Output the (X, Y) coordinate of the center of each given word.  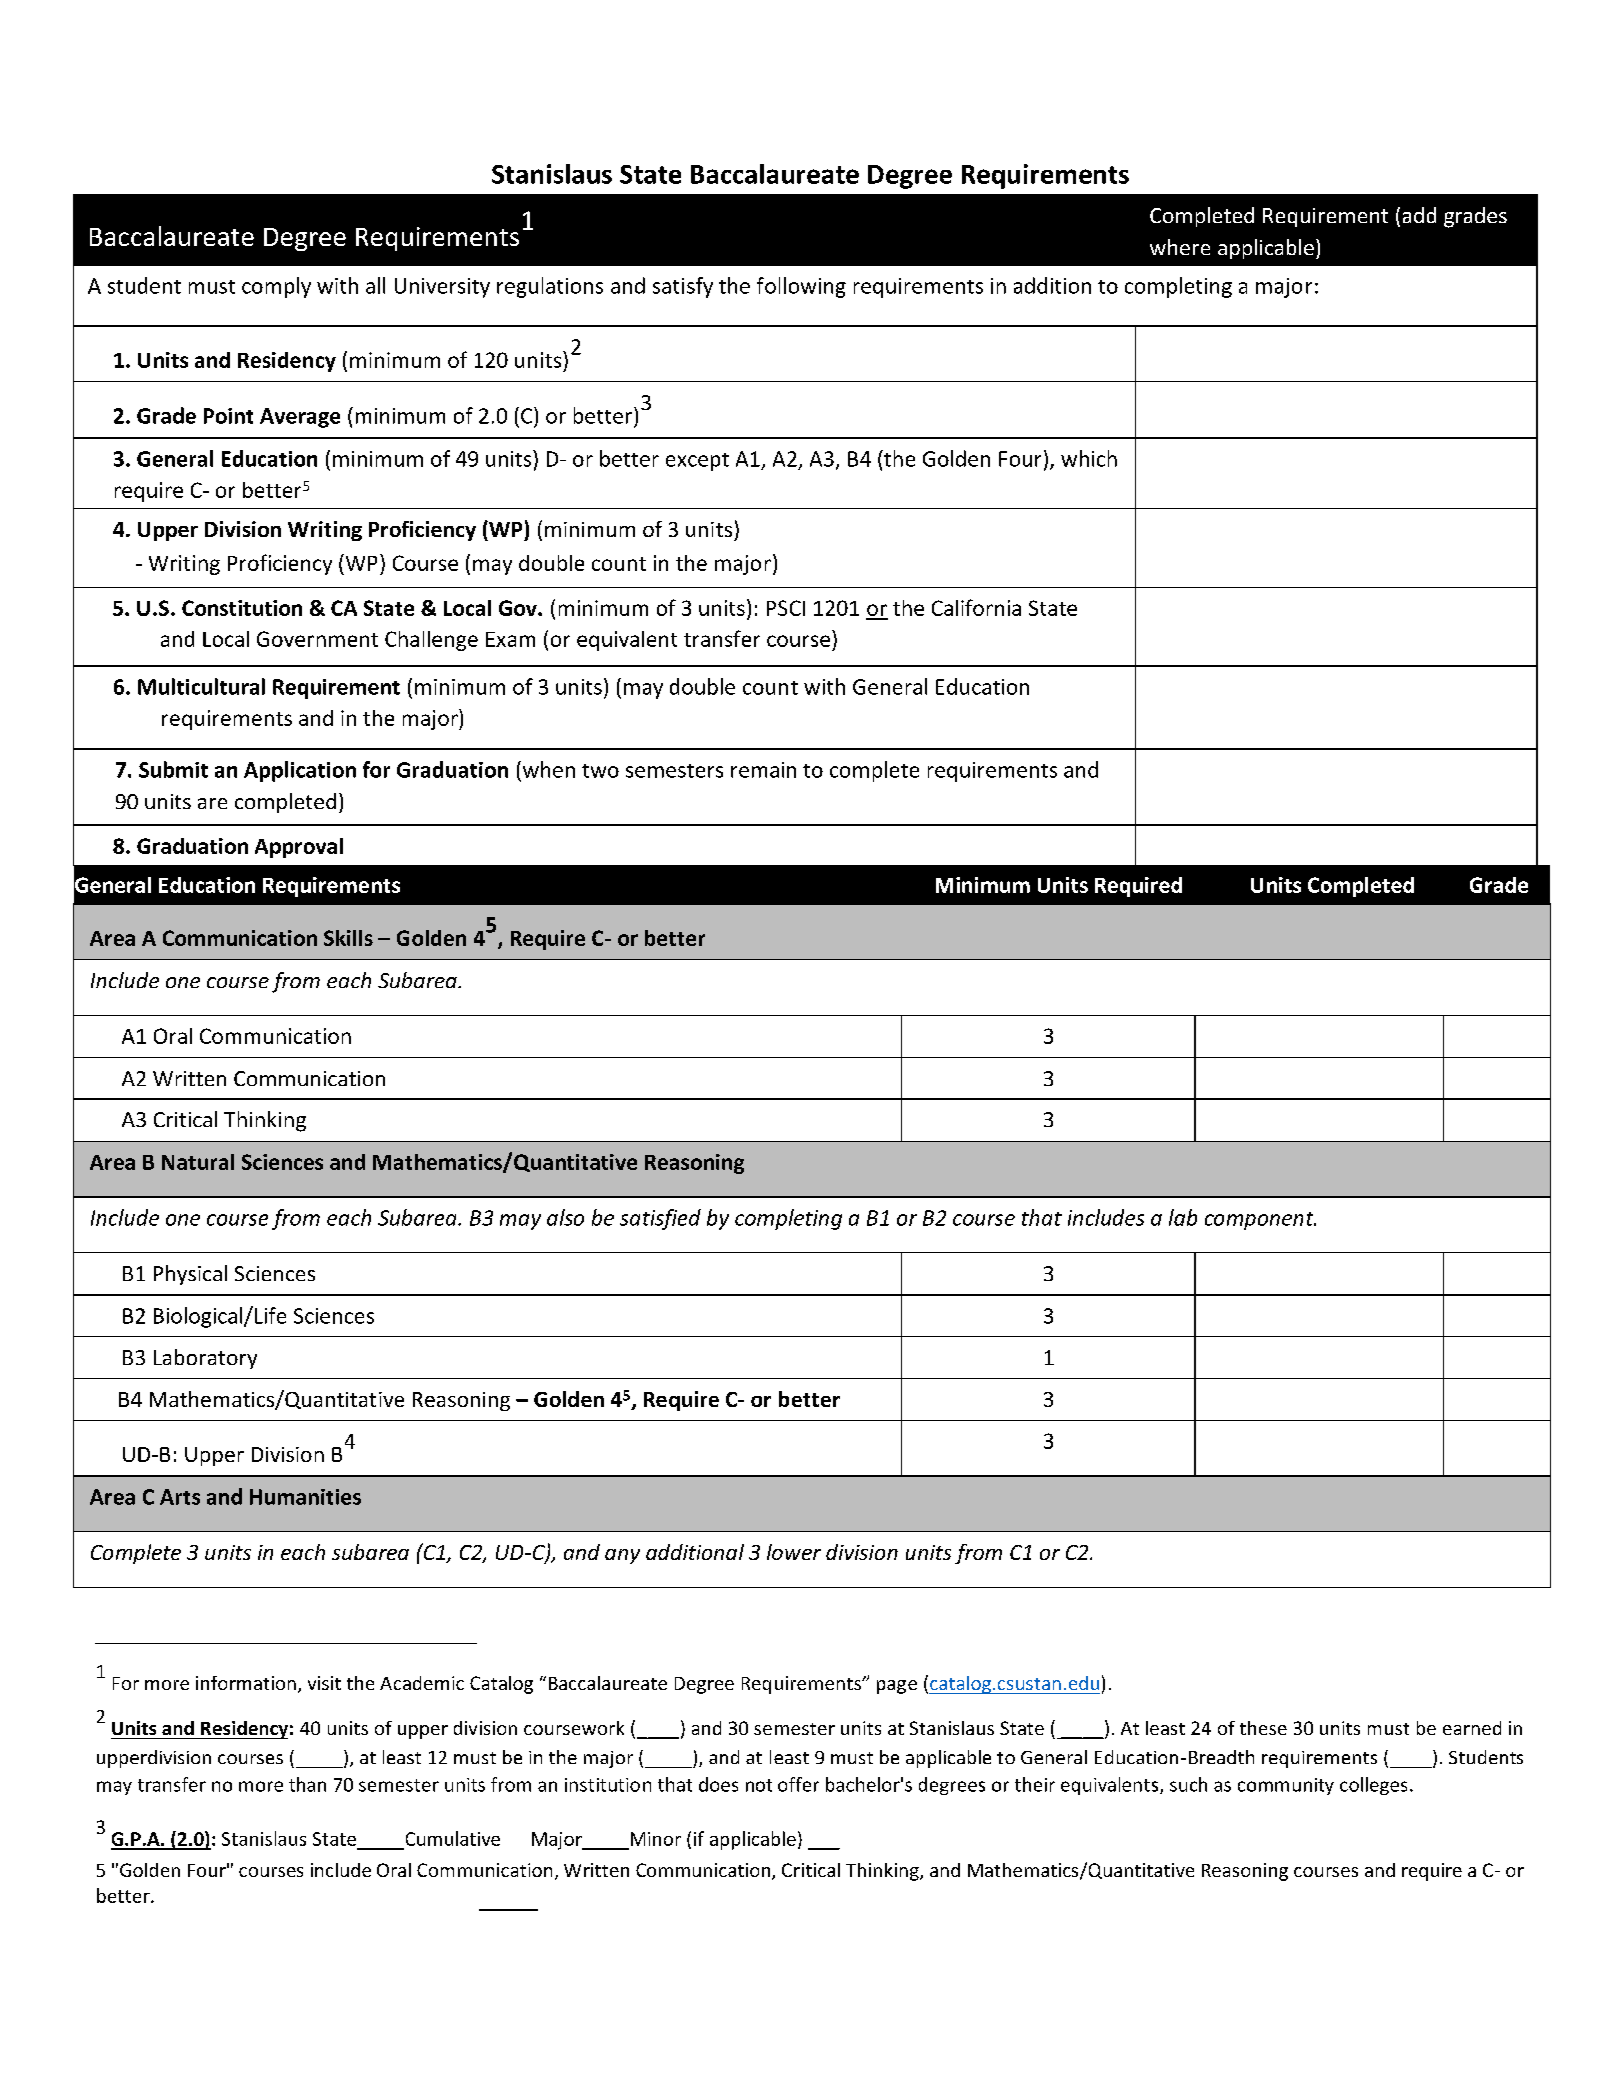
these (1263, 1728)
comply (276, 287)
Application (300, 771)
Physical (190, 1275)
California (976, 607)
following (801, 287)
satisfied (660, 1219)
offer (798, 1784)
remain (763, 770)
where (1180, 247)
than (307, 1784)
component (1260, 1221)
